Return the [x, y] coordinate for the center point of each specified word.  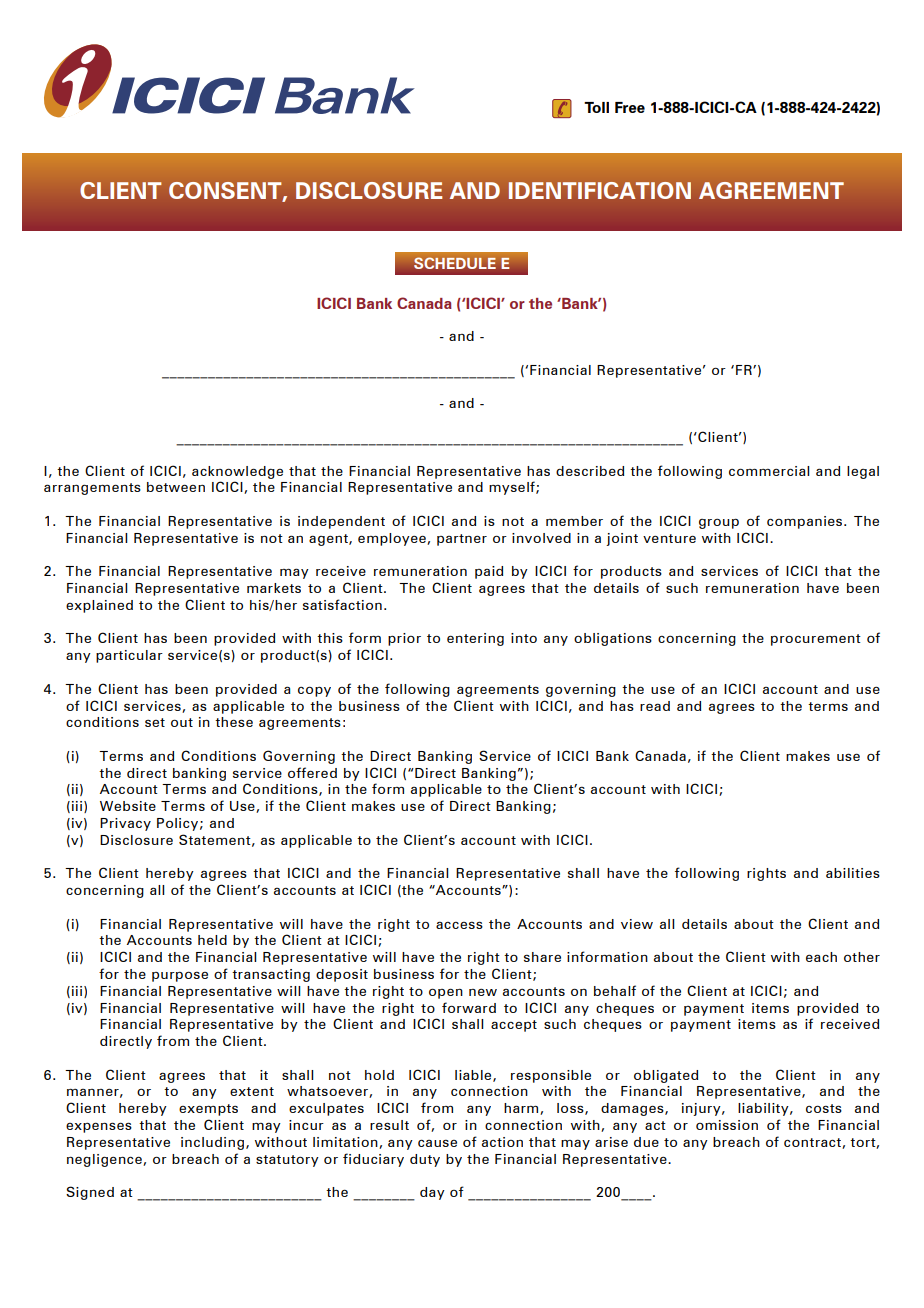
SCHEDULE [455, 263]
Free [630, 107]
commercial [769, 471]
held [212, 940]
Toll [596, 107]
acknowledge [237, 472]
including [212, 1143]
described [590, 471]
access [459, 925]
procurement [816, 640]
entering [475, 639]
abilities [853, 873]
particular [129, 656]
